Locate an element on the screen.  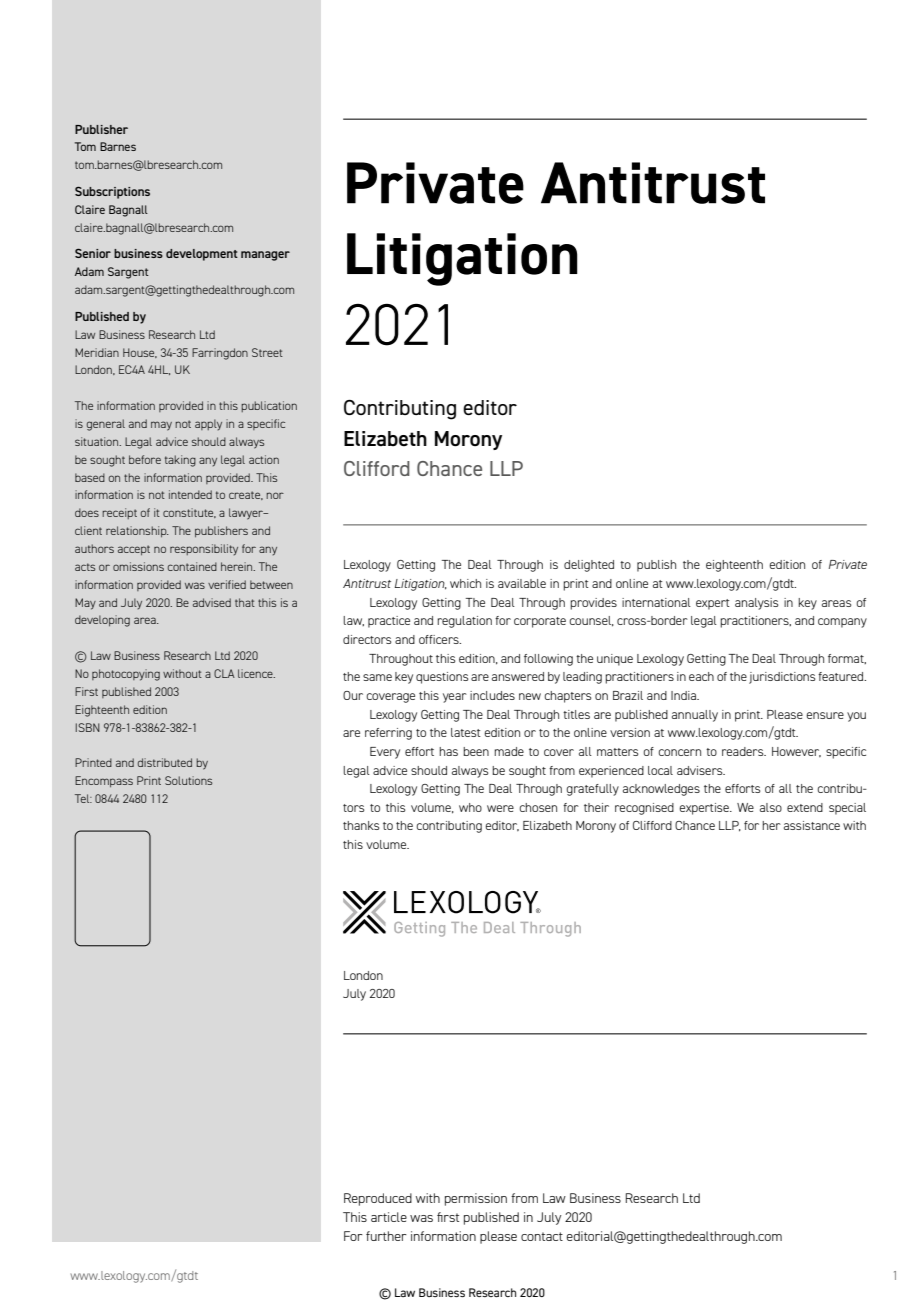
distributed is located at coordinates (165, 762).
